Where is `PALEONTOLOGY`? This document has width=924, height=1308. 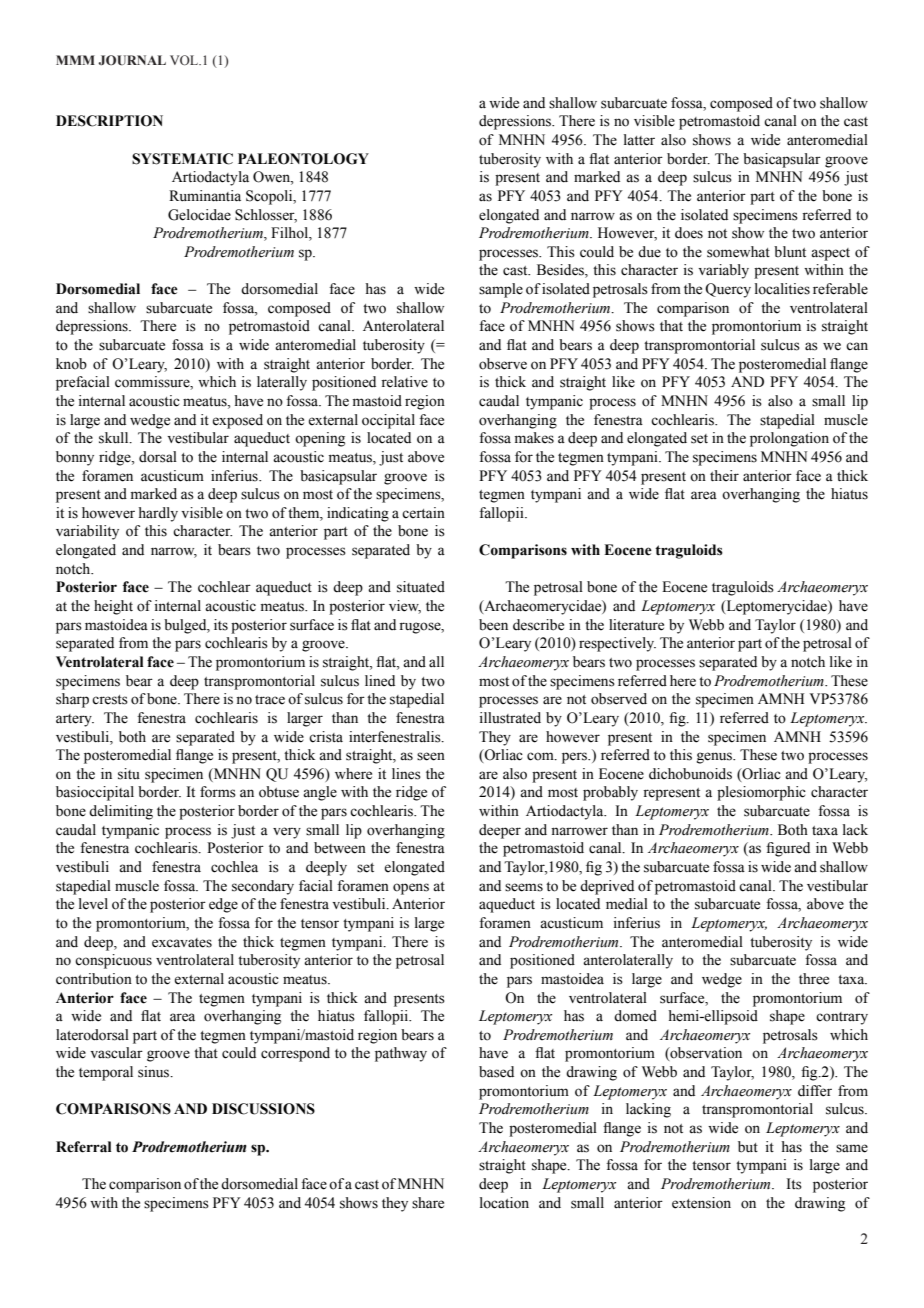
PALEONTOLOGY is located at coordinates (303, 159).
